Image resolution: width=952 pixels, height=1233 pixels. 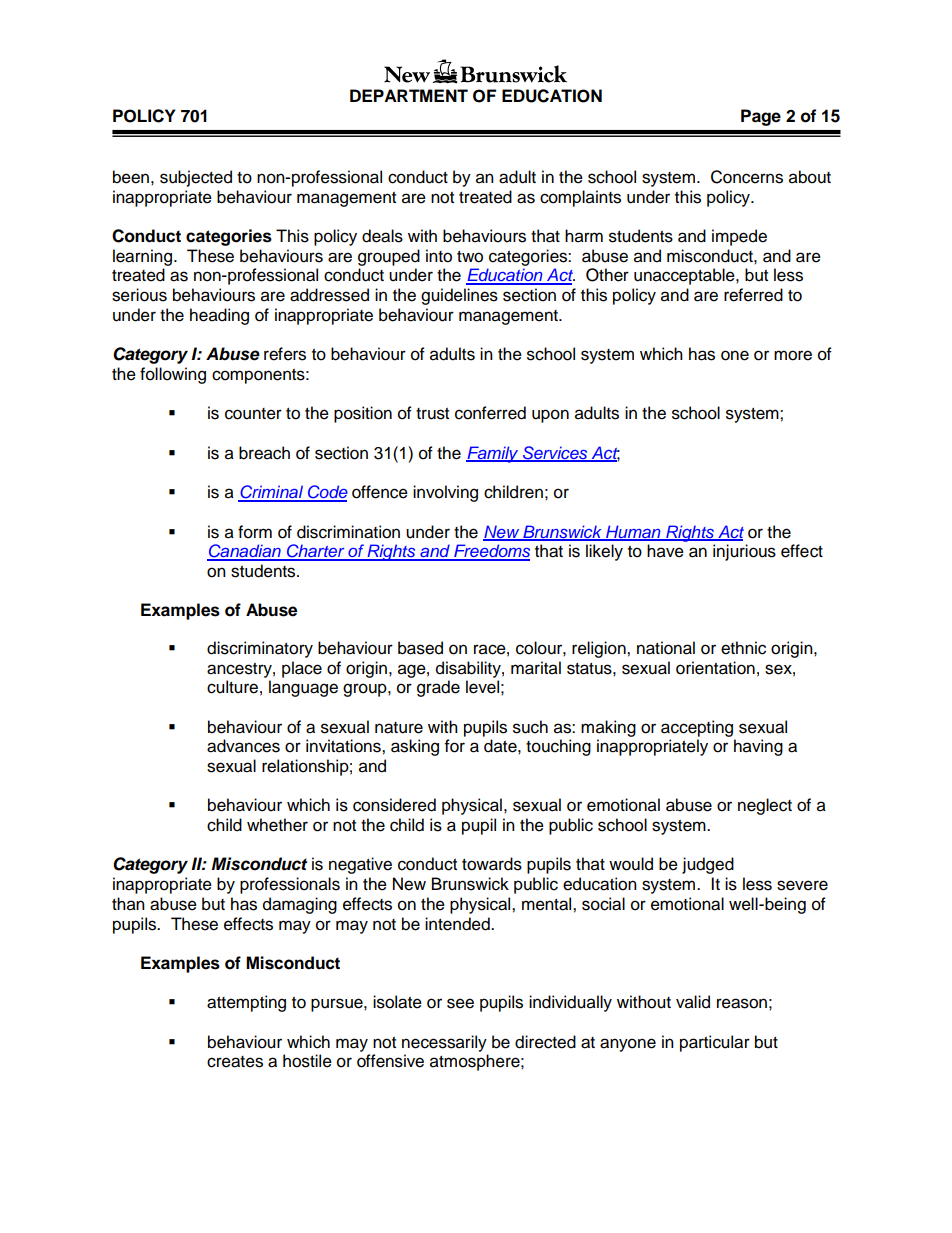 I want to click on DEPARTMENT, so click(x=409, y=95).
